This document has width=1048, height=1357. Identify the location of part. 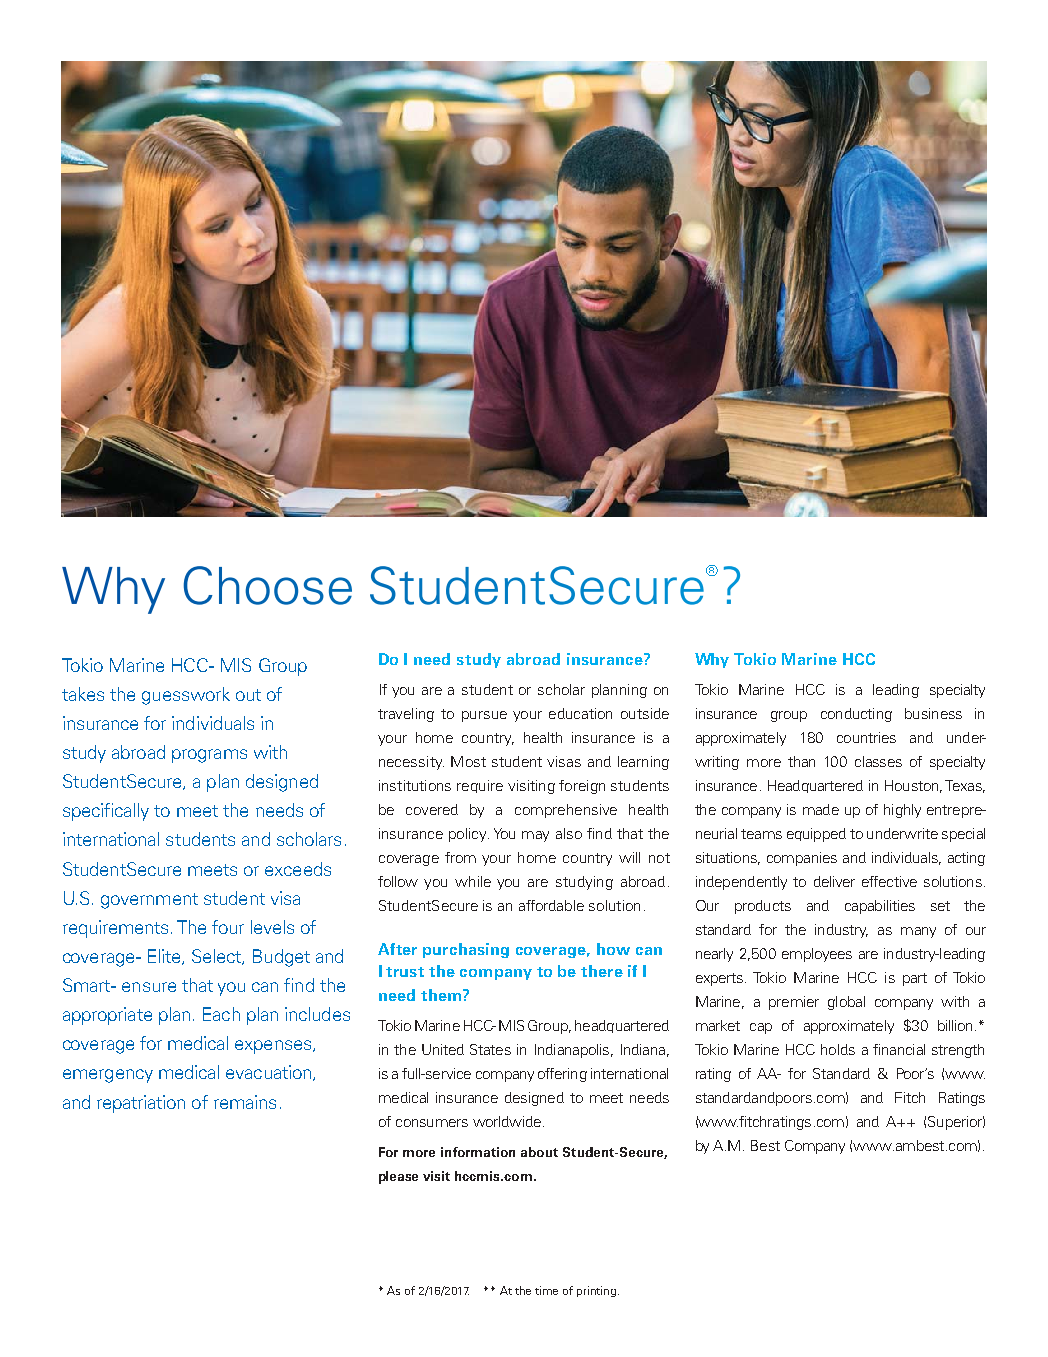
(915, 979).
